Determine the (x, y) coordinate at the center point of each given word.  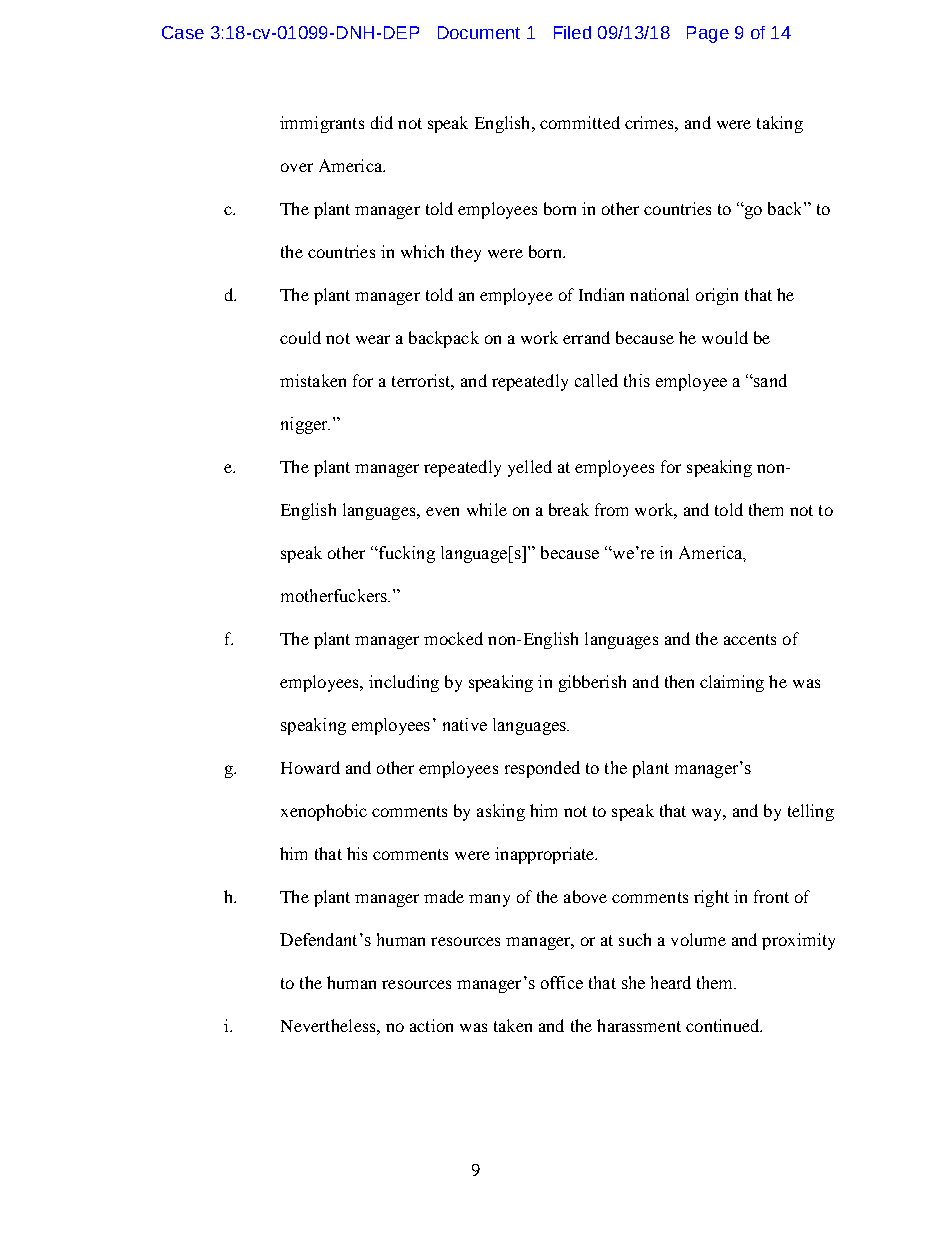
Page (708, 34)
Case (183, 32)
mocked (453, 638)
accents (750, 639)
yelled (530, 468)
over (297, 167)
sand (769, 380)
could (300, 337)
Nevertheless (329, 1025)
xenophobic (324, 812)
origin (717, 296)
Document (479, 32)
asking (501, 812)
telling (811, 812)
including (404, 683)
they (466, 253)
